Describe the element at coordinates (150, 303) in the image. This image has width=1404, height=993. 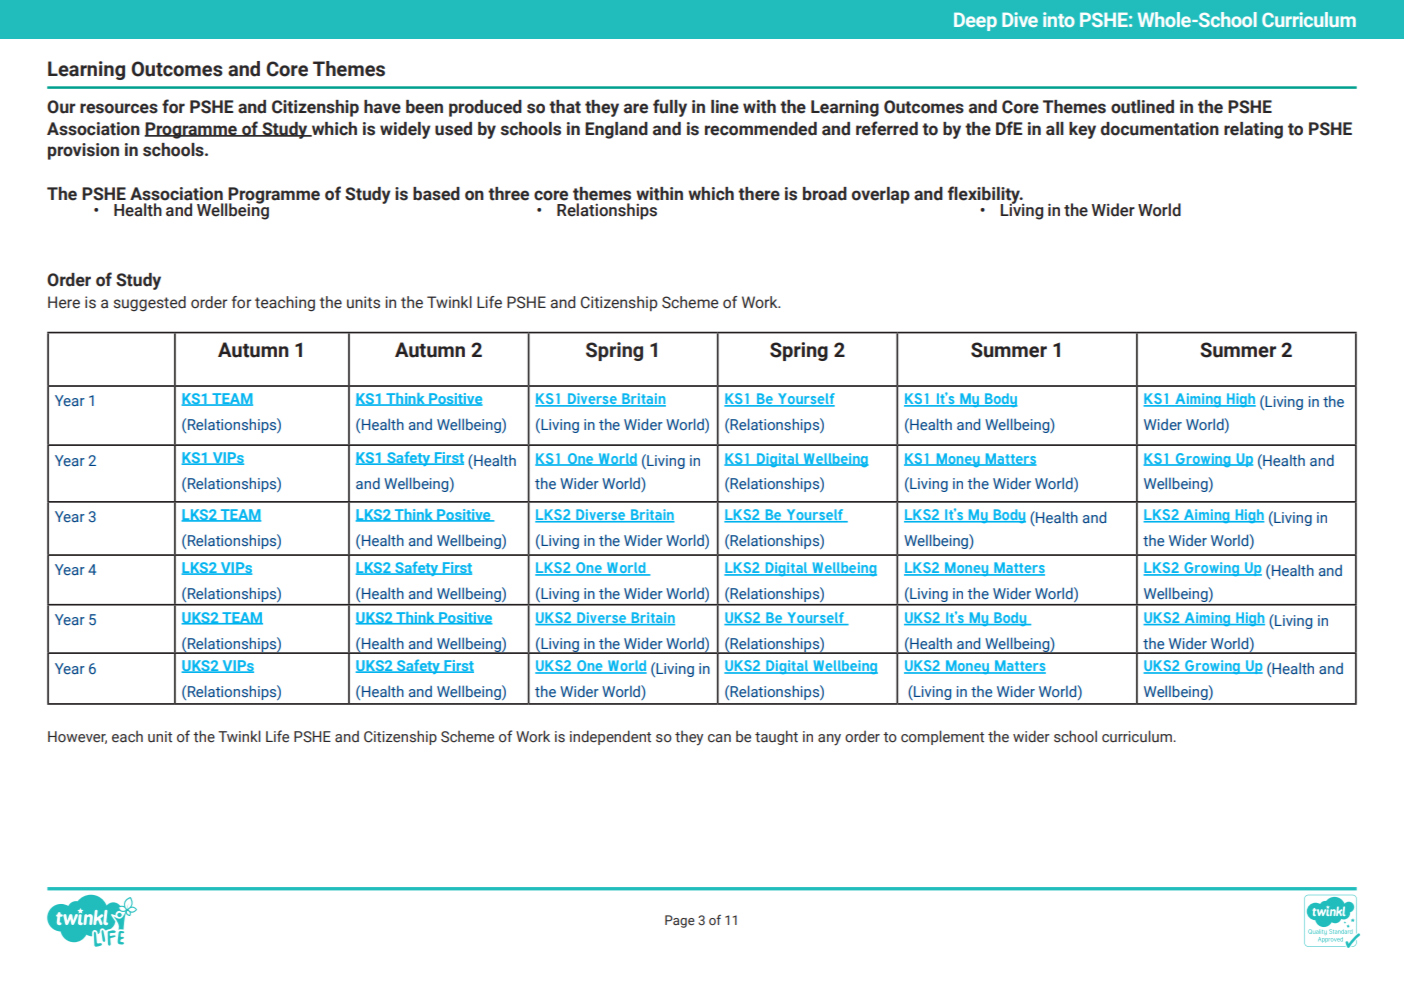
I see `suggested` at that location.
